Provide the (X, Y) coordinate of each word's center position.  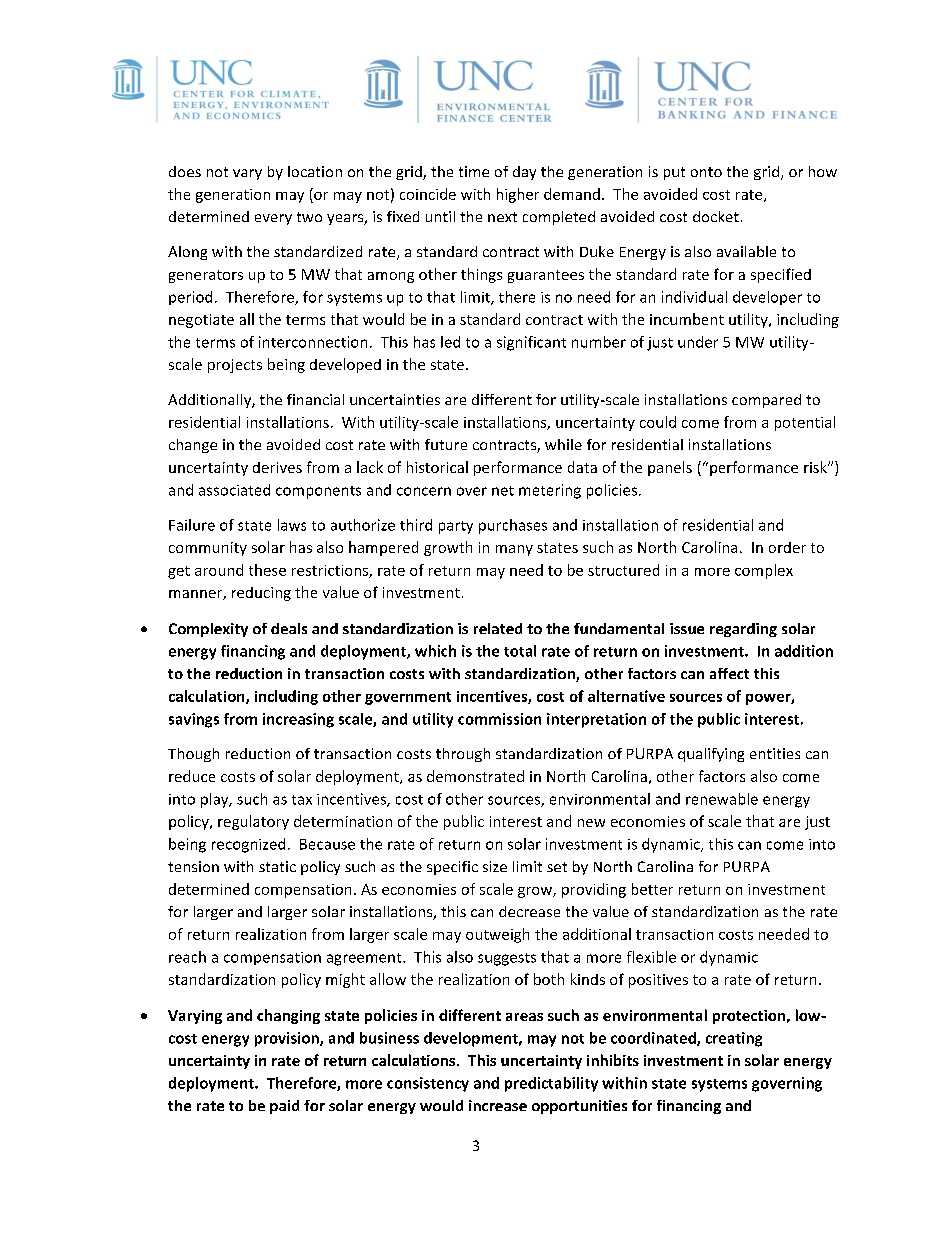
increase (498, 1105)
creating (734, 1039)
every (273, 219)
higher (518, 195)
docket (716, 216)
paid (284, 1107)
